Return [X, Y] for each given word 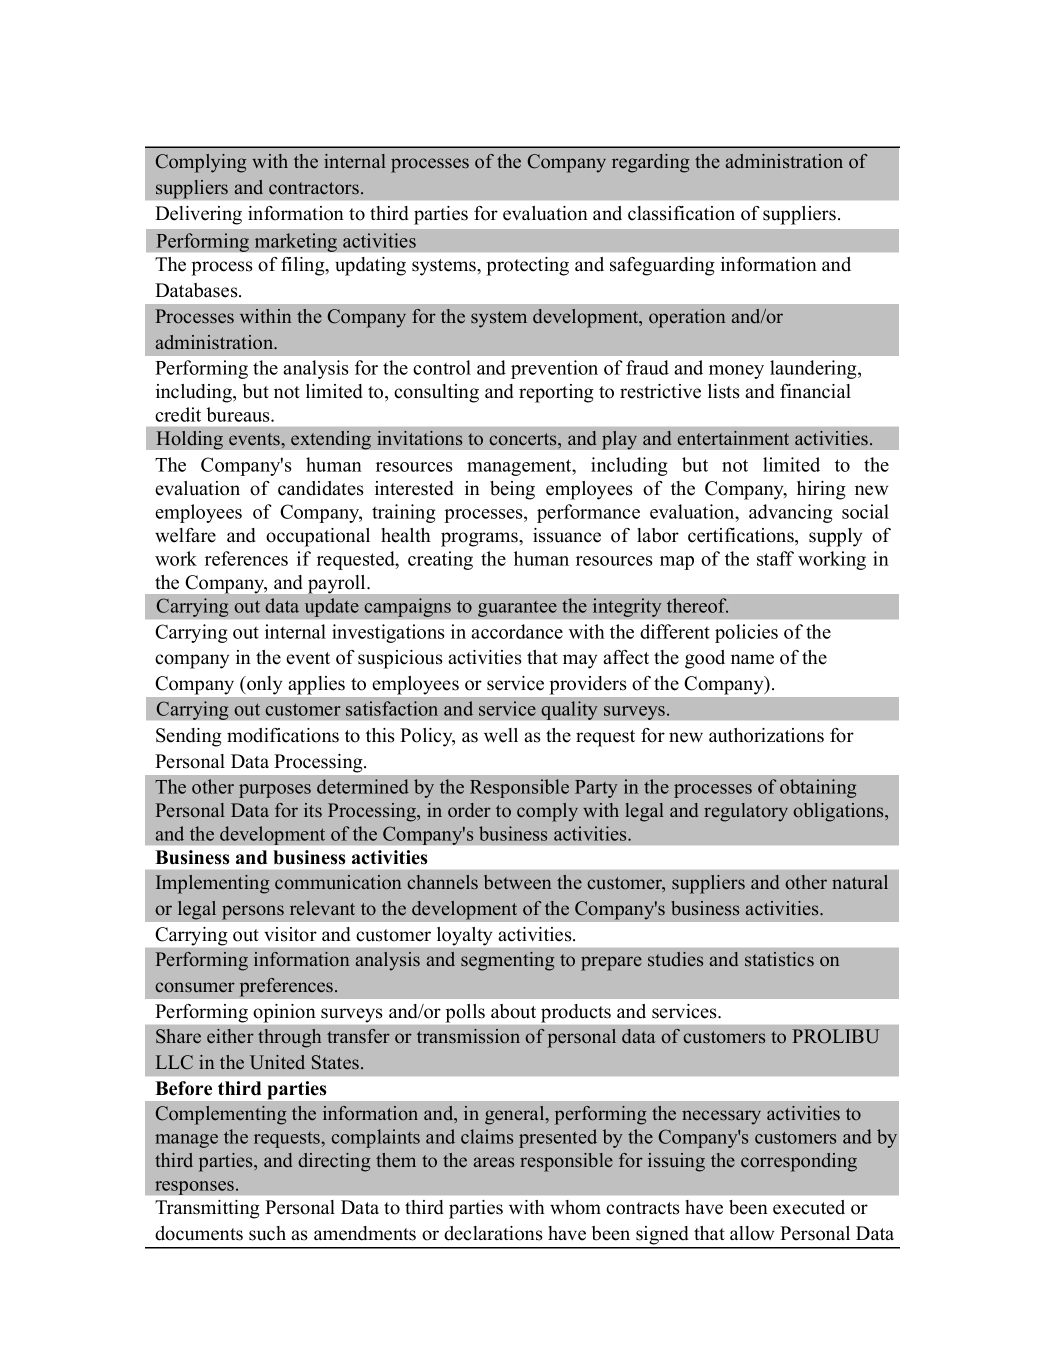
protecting [527, 266]
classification [681, 213]
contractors [314, 188]
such [267, 1233]
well [501, 735]
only [263, 685]
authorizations [766, 735]
